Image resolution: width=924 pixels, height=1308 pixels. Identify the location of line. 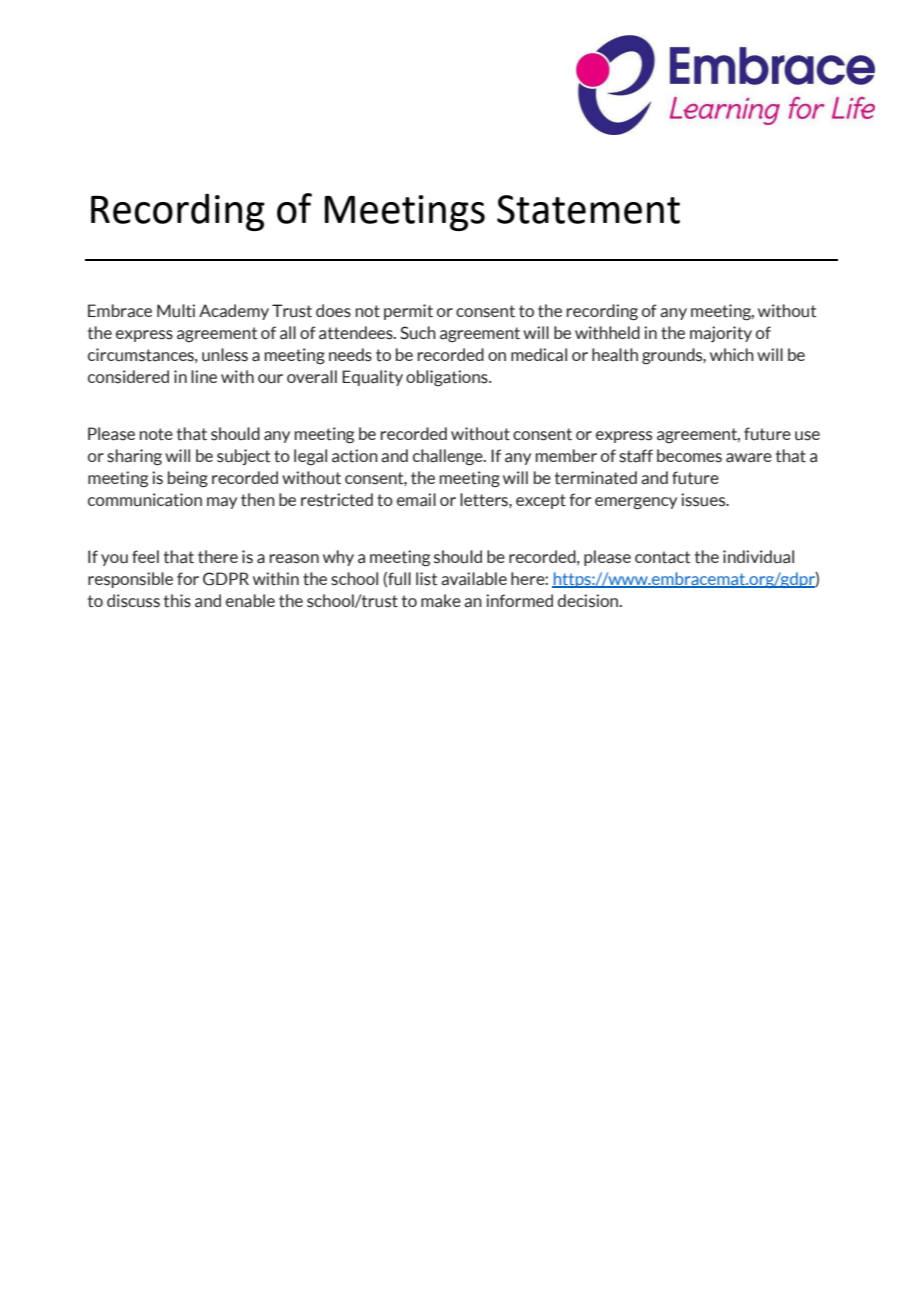
(204, 376).
